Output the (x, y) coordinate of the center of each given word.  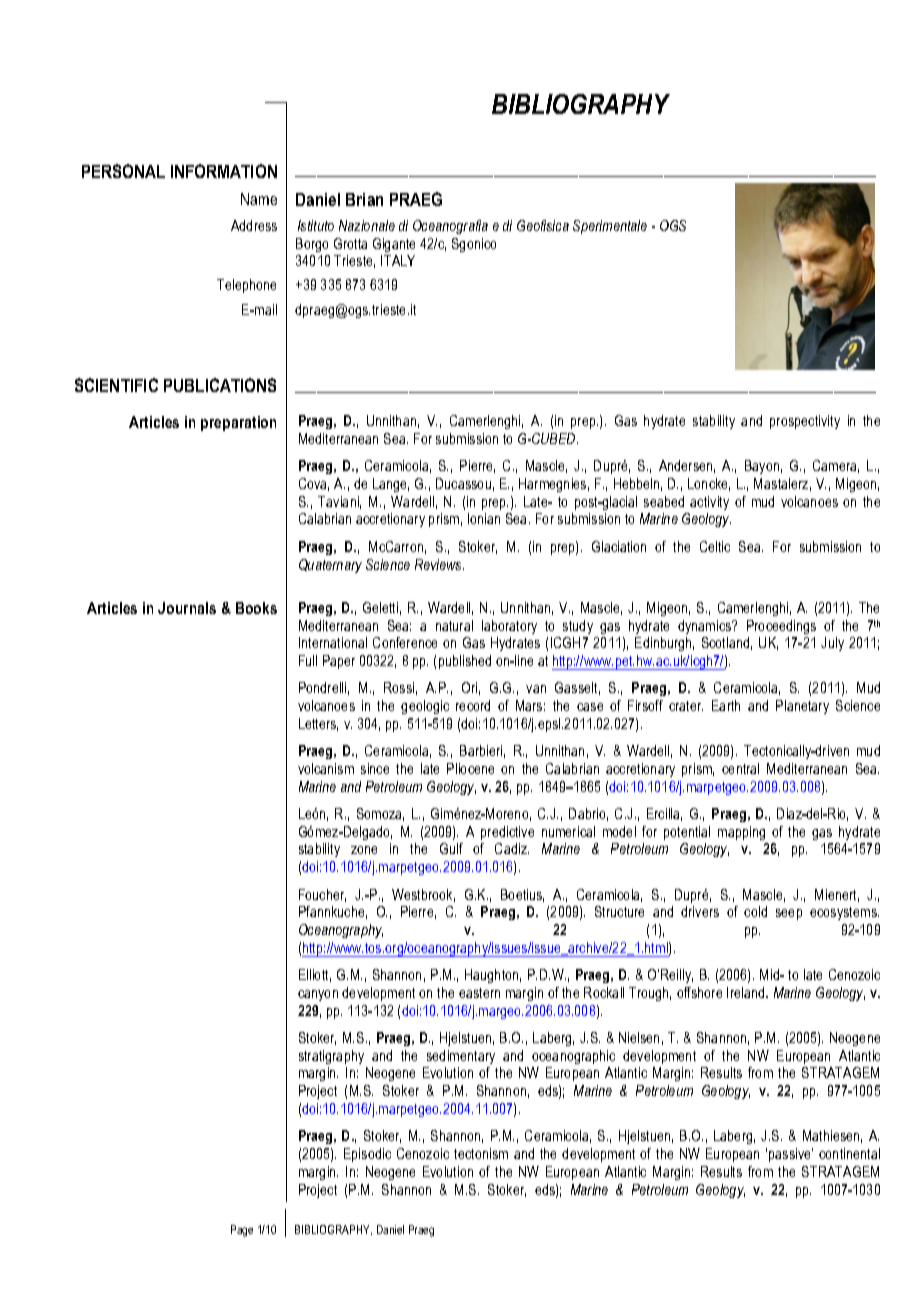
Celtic (715, 546)
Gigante (394, 245)
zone (364, 850)
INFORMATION (224, 171)
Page (242, 1231)
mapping (741, 833)
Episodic (367, 1155)
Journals (187, 608)
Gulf (451, 848)
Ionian (484, 518)
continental (849, 1153)
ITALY (398, 260)
